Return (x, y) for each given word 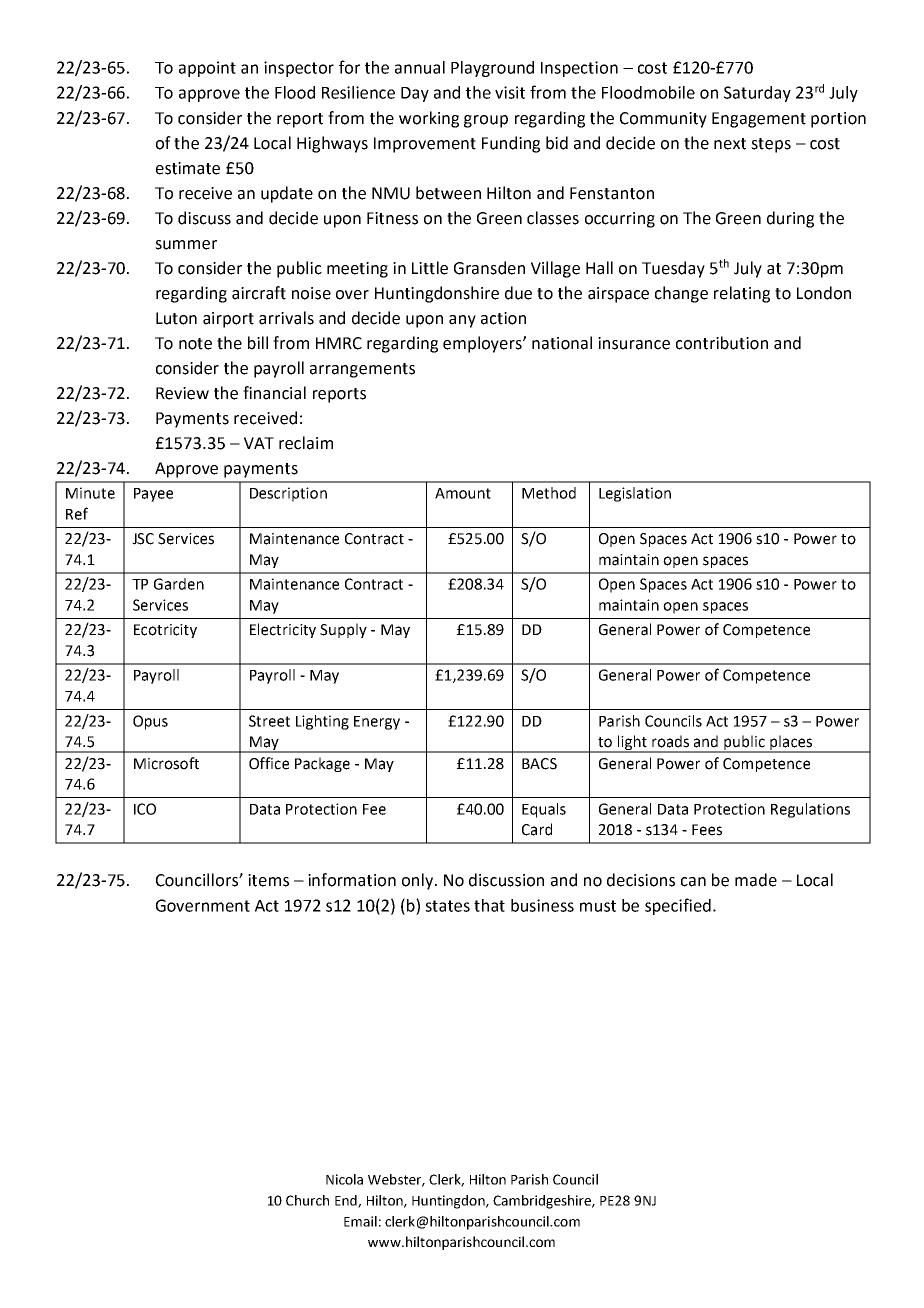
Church (307, 1200)
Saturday (757, 94)
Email (360, 1221)
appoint (207, 69)
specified (678, 906)
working (429, 119)
